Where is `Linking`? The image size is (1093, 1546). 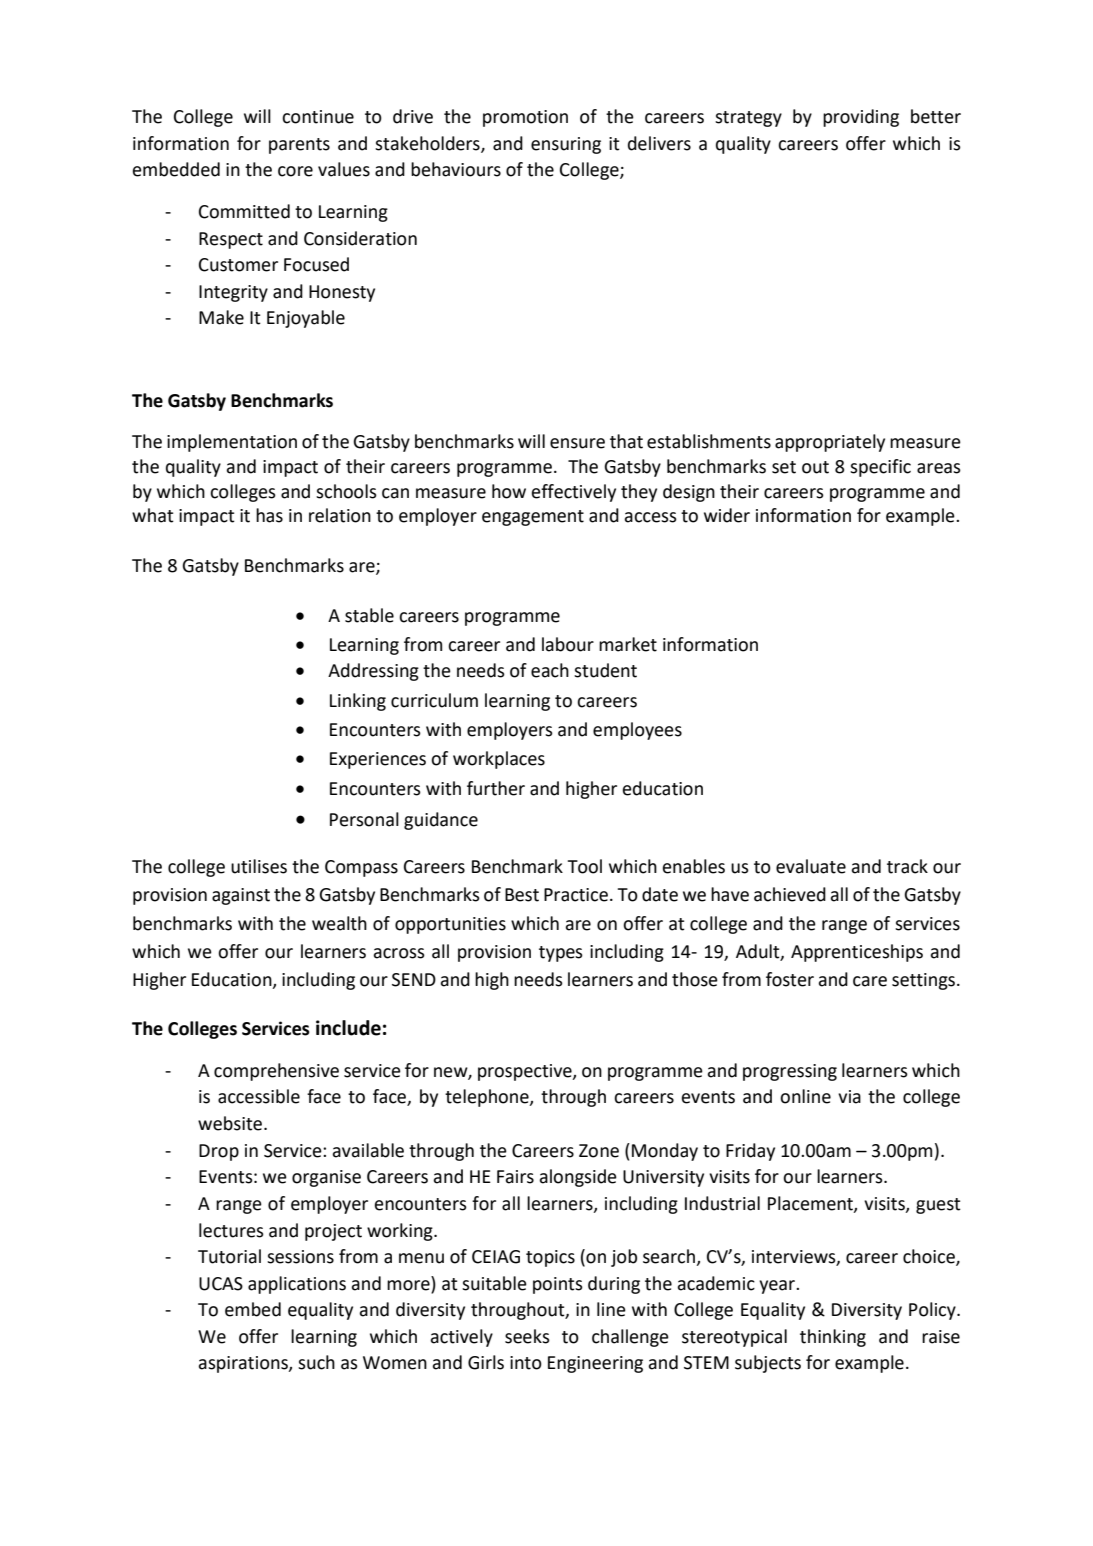
Linking is located at coordinates (358, 702).
